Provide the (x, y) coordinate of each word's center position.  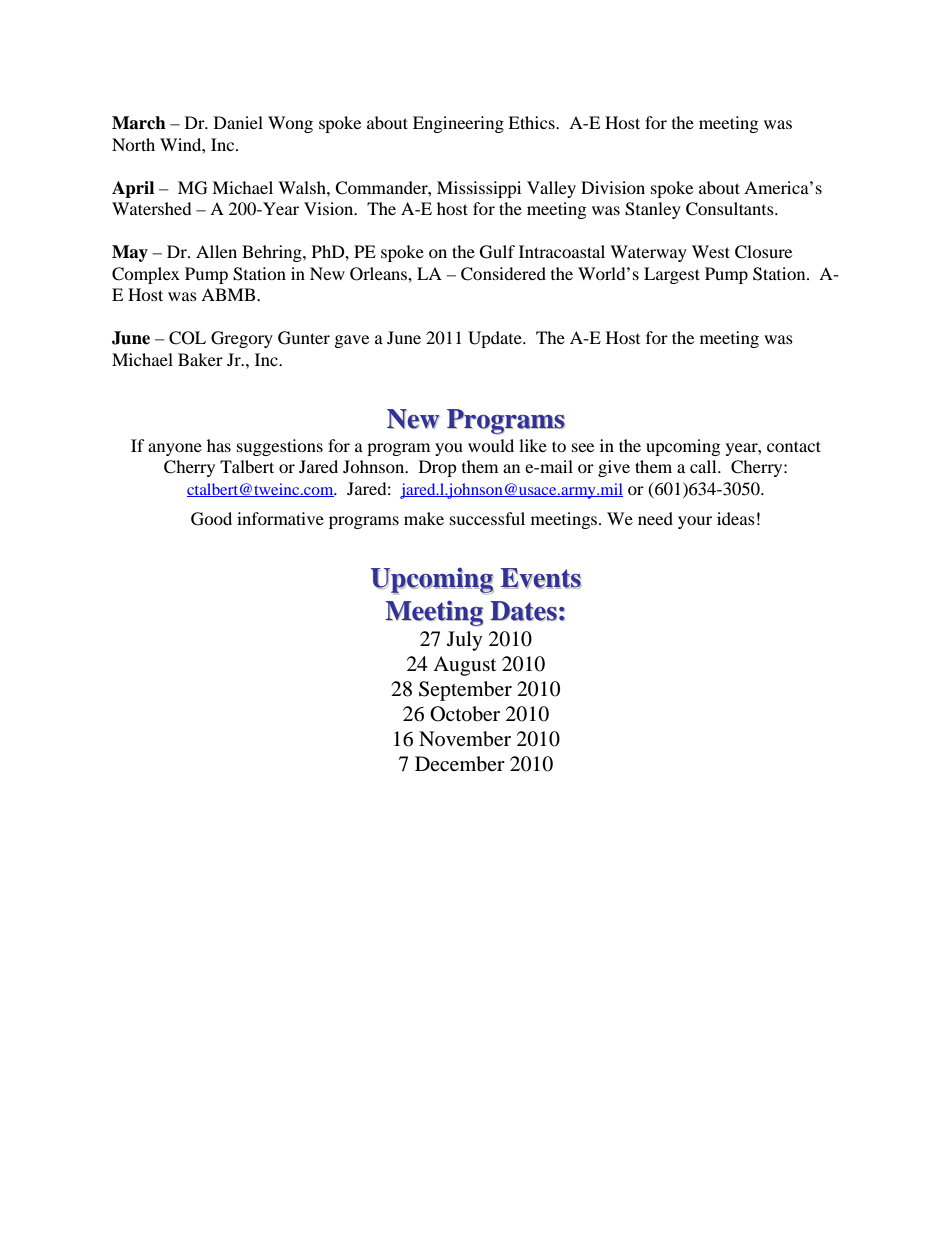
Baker (200, 359)
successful (487, 518)
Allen (216, 251)
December (460, 764)
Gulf (497, 252)
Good (211, 519)
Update (496, 339)
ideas (736, 518)
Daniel (238, 122)
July (465, 641)
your (695, 522)
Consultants (731, 209)
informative (280, 518)
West (711, 251)
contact (794, 446)
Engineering (458, 124)
